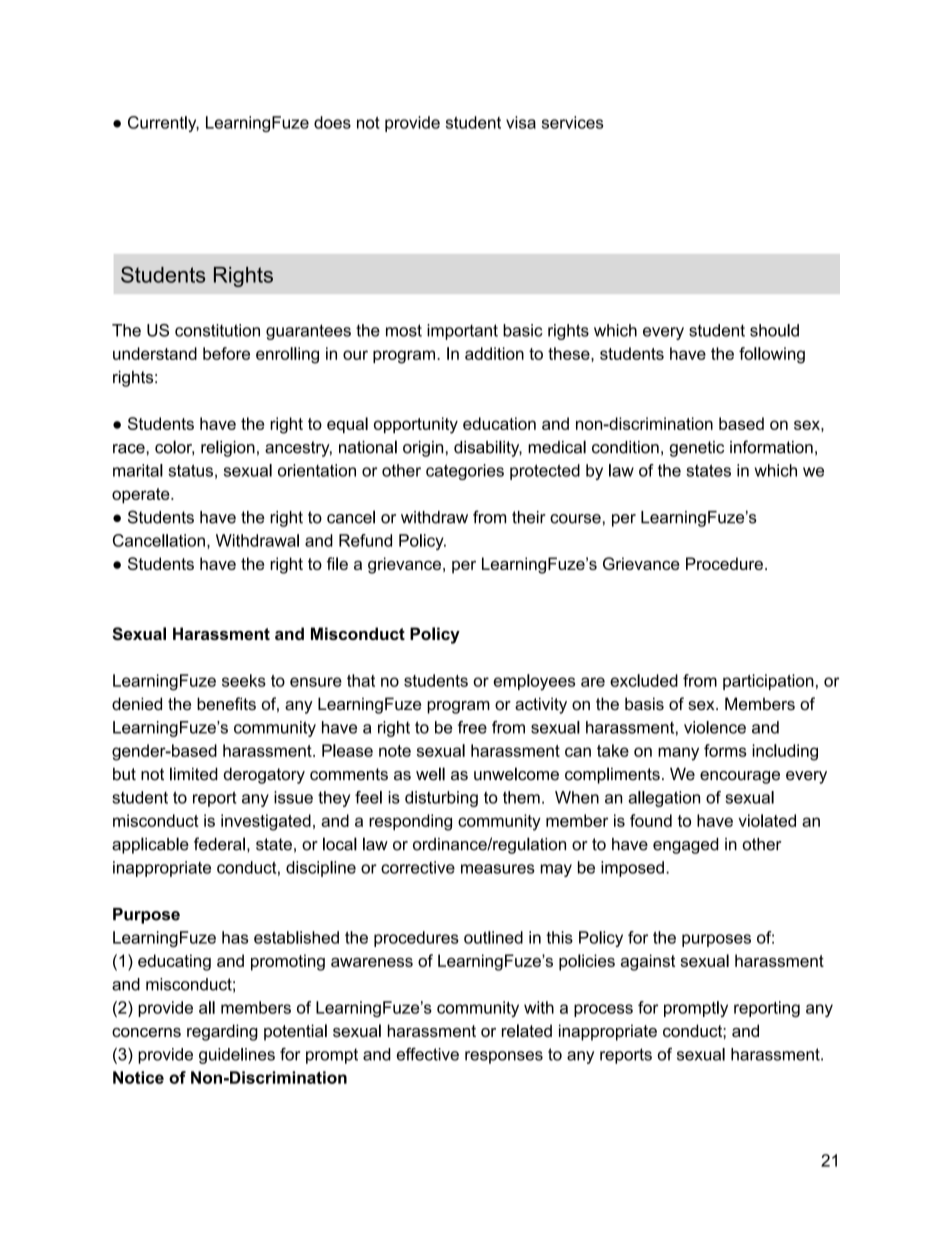  What do you see at coordinates (163, 124) in the image?
I see `Currently` at bounding box center [163, 124].
